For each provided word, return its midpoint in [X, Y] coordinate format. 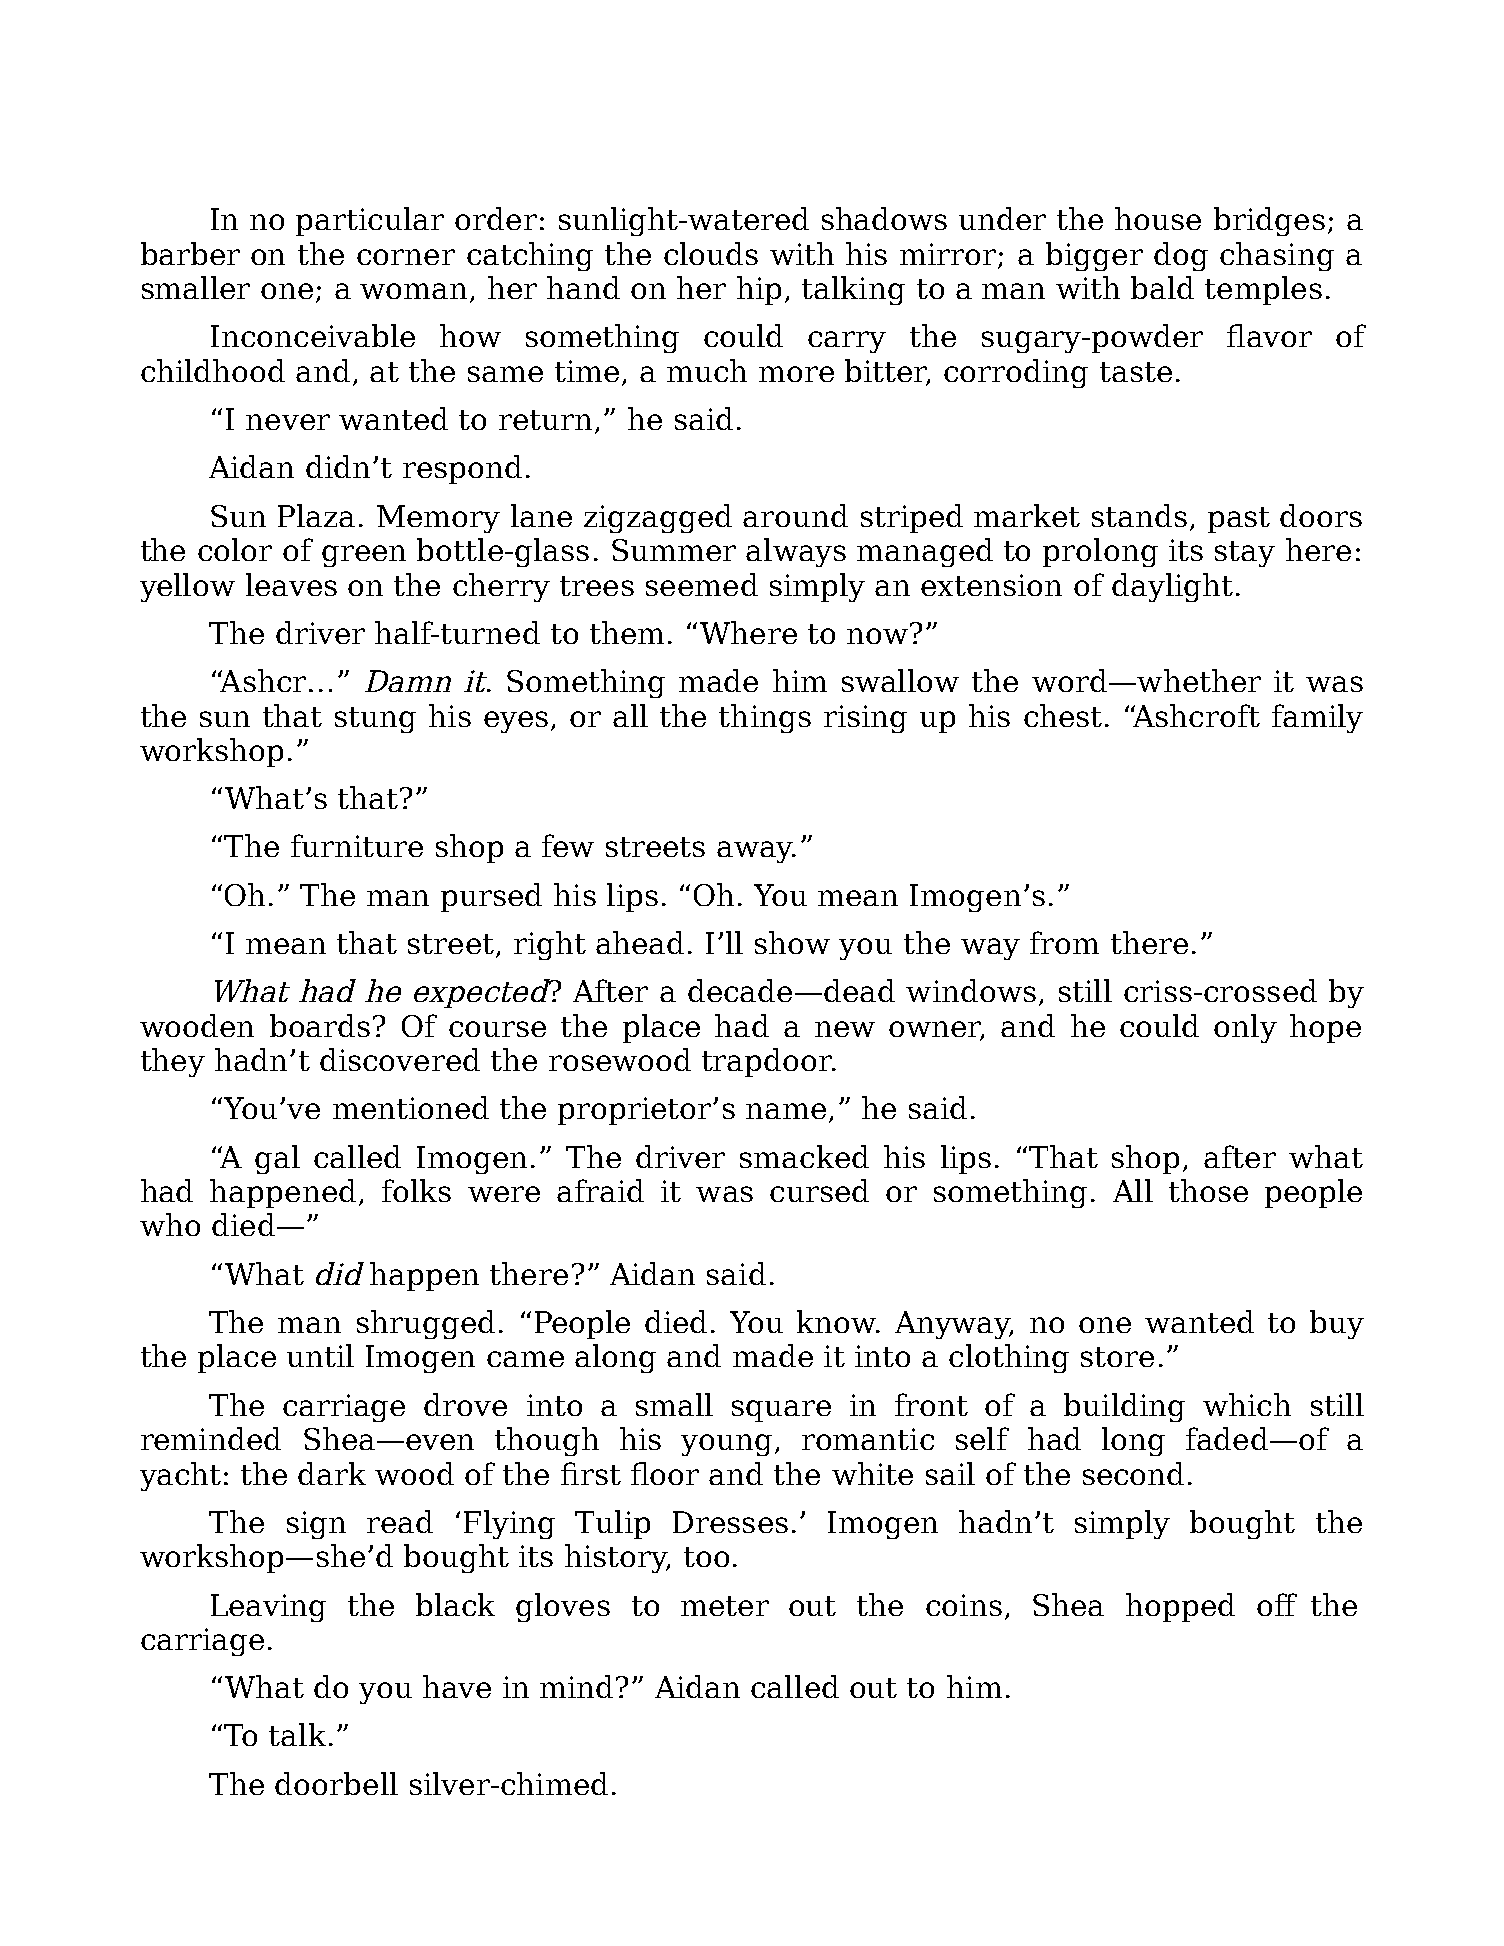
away [756, 852]
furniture [357, 845]
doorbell [336, 1783]
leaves [291, 584]
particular [370, 221]
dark [332, 1473]
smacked [804, 1156]
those [1208, 1190]
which [1247, 1404]
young [726, 1445]
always [796, 552]
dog [1181, 256]
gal [277, 1159]
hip [759, 290]
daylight [1172, 587]
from [1064, 942]
